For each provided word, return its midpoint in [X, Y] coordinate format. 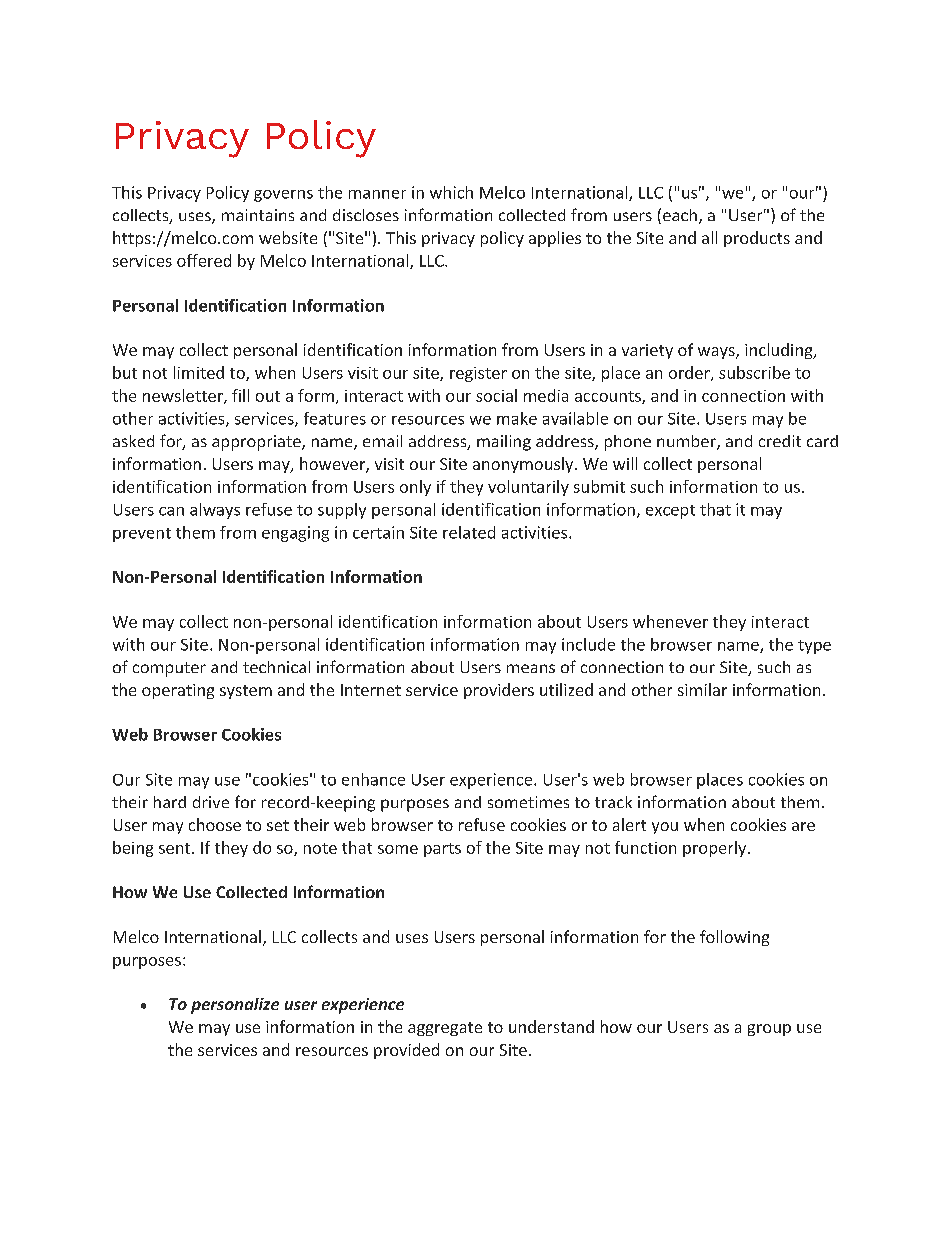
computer [169, 669]
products [757, 239]
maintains [258, 215]
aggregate [445, 1029]
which [451, 192]
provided [406, 1051]
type [814, 647]
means [531, 668]
